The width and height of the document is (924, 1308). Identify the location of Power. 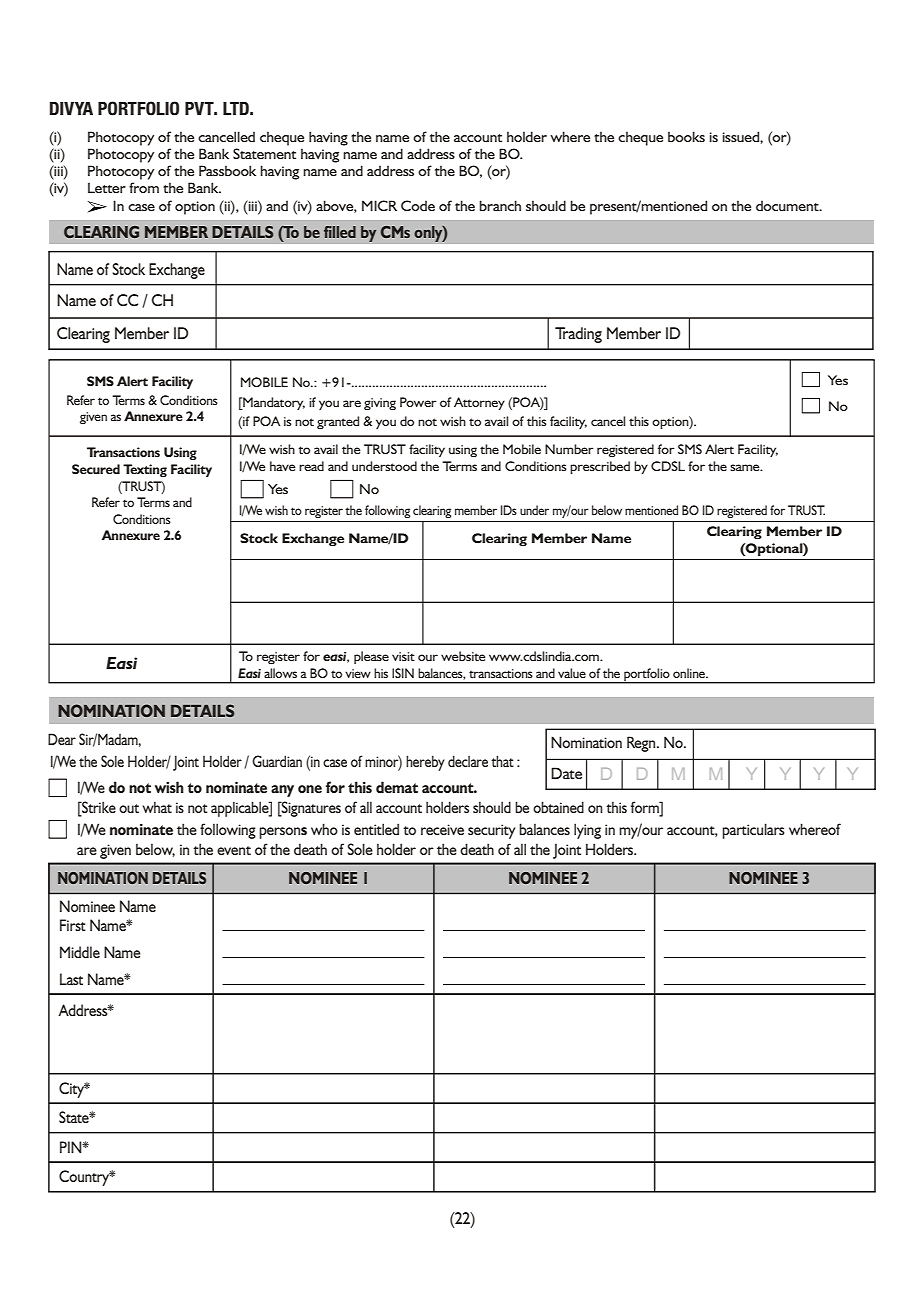
(418, 402).
